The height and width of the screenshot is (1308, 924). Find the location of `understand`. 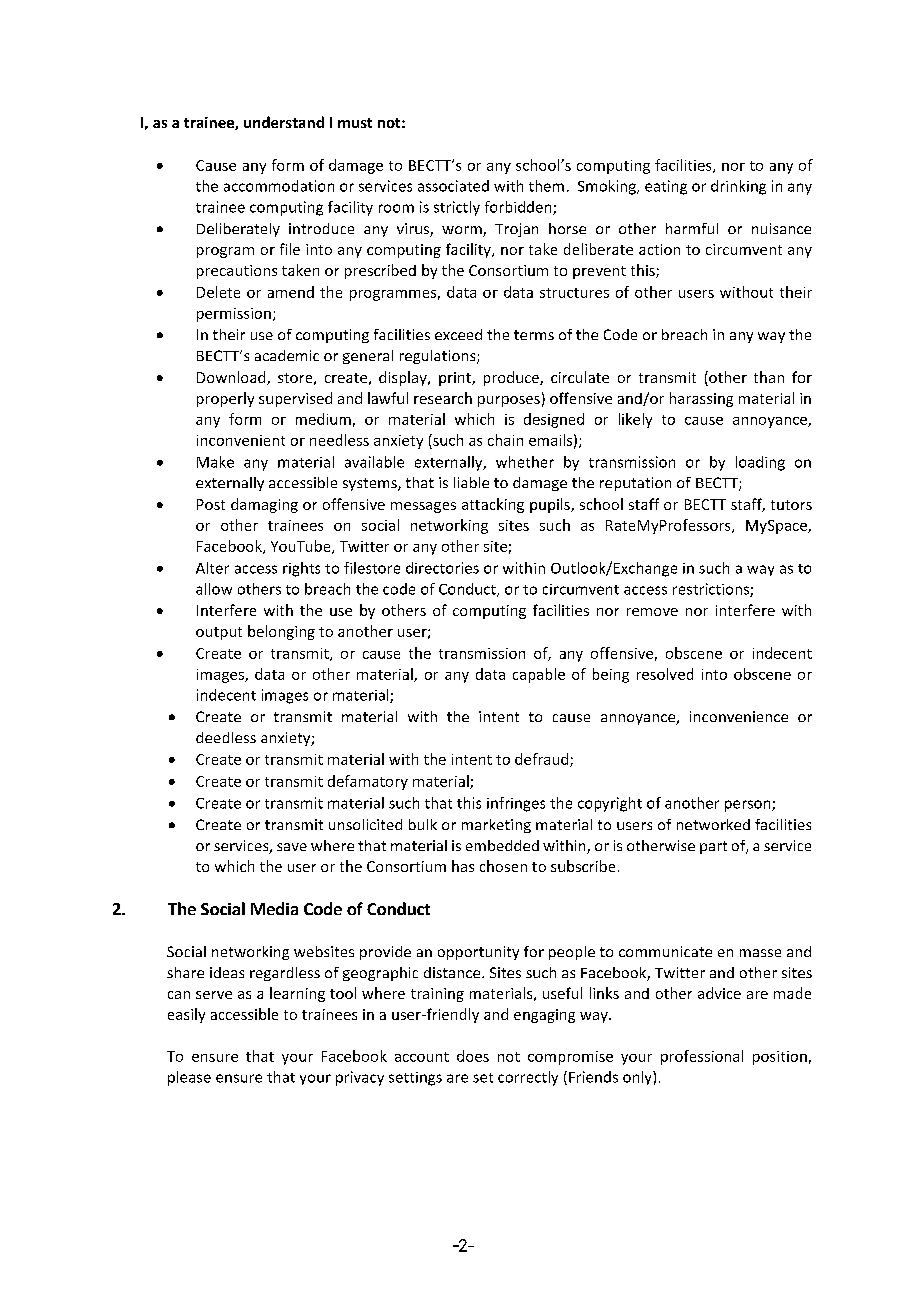

understand is located at coordinates (284, 122).
